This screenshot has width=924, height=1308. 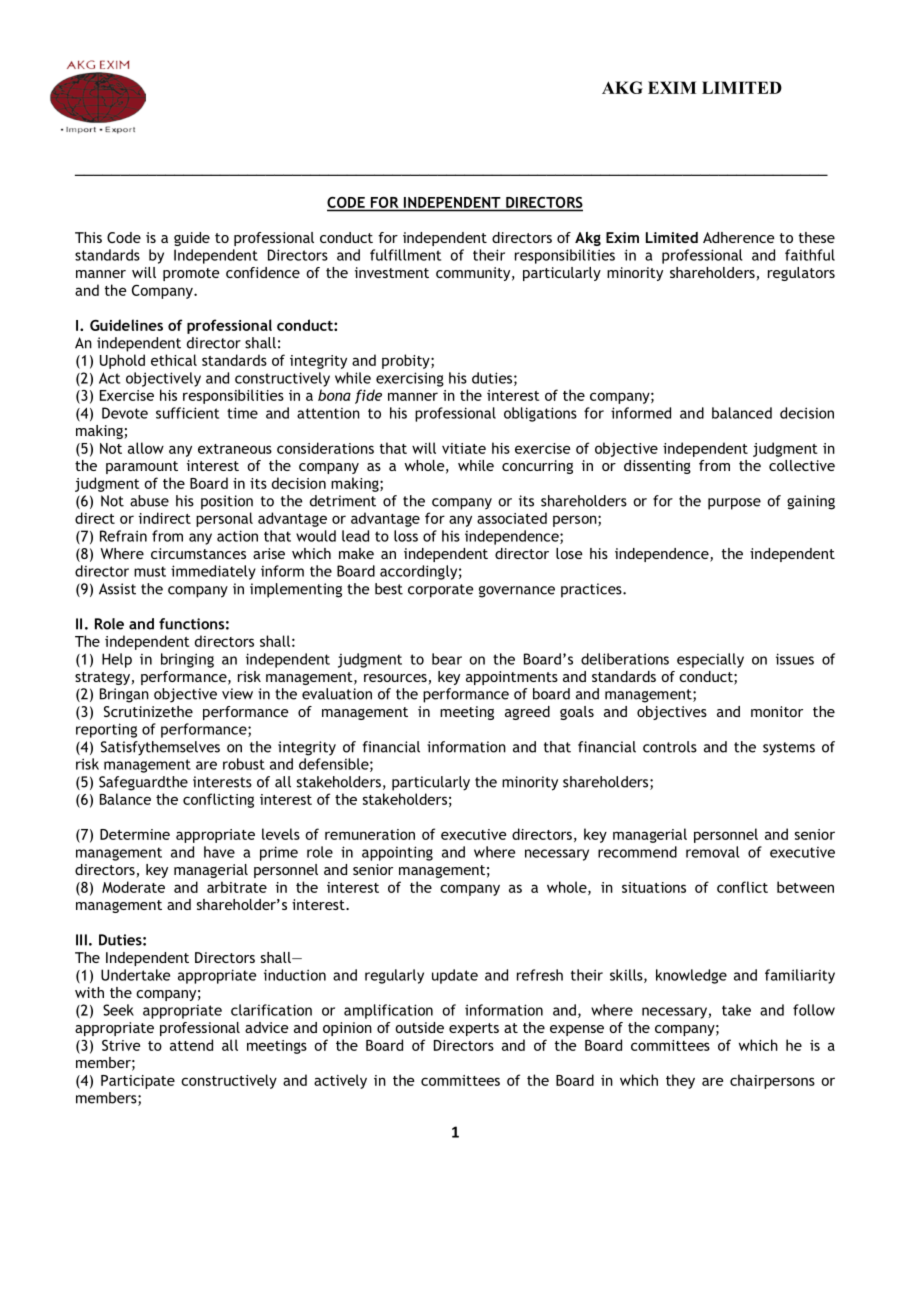 What do you see at coordinates (464, 448) in the screenshot?
I see `vitiate` at bounding box center [464, 448].
